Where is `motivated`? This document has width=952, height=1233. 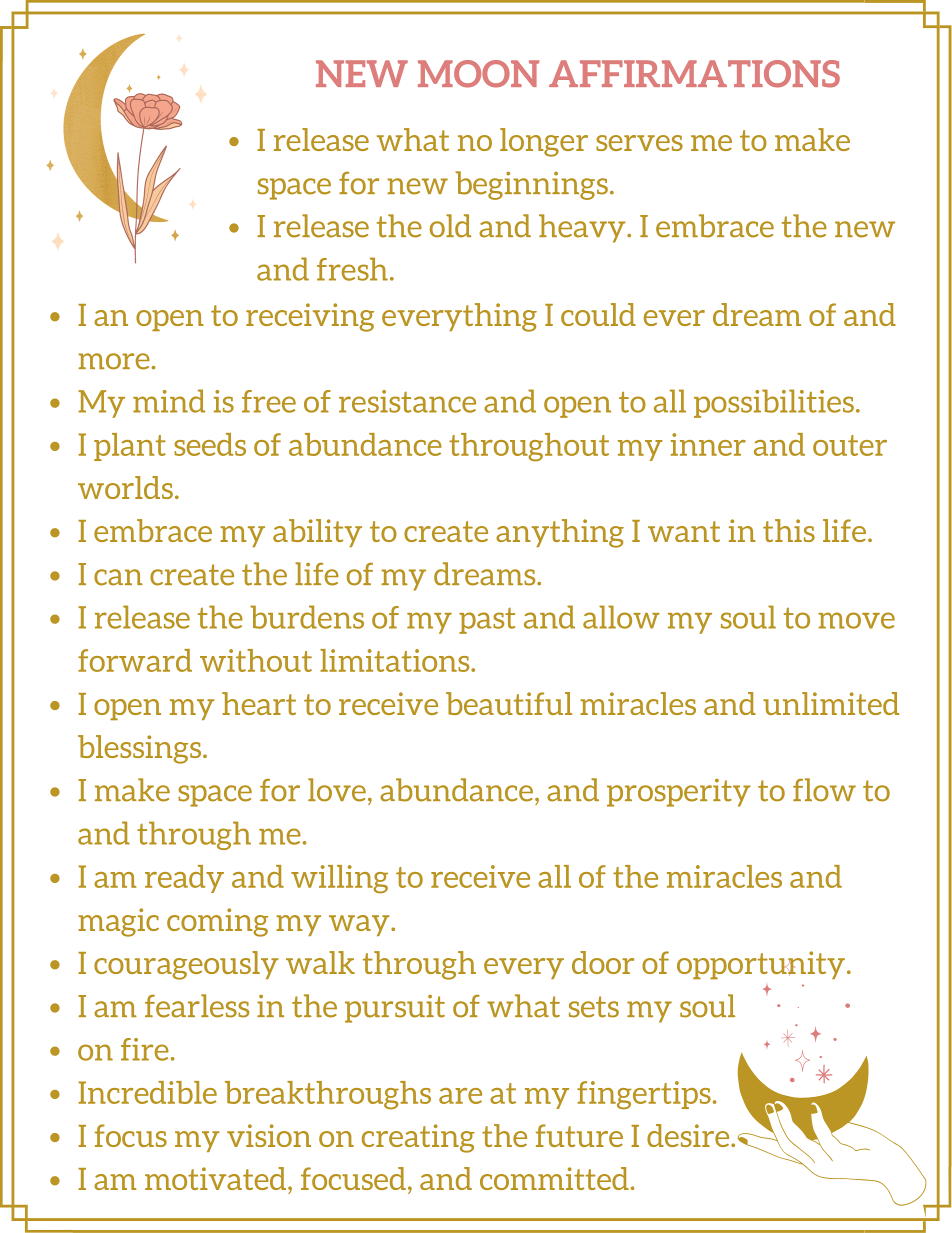 motivated is located at coordinates (217, 1178).
